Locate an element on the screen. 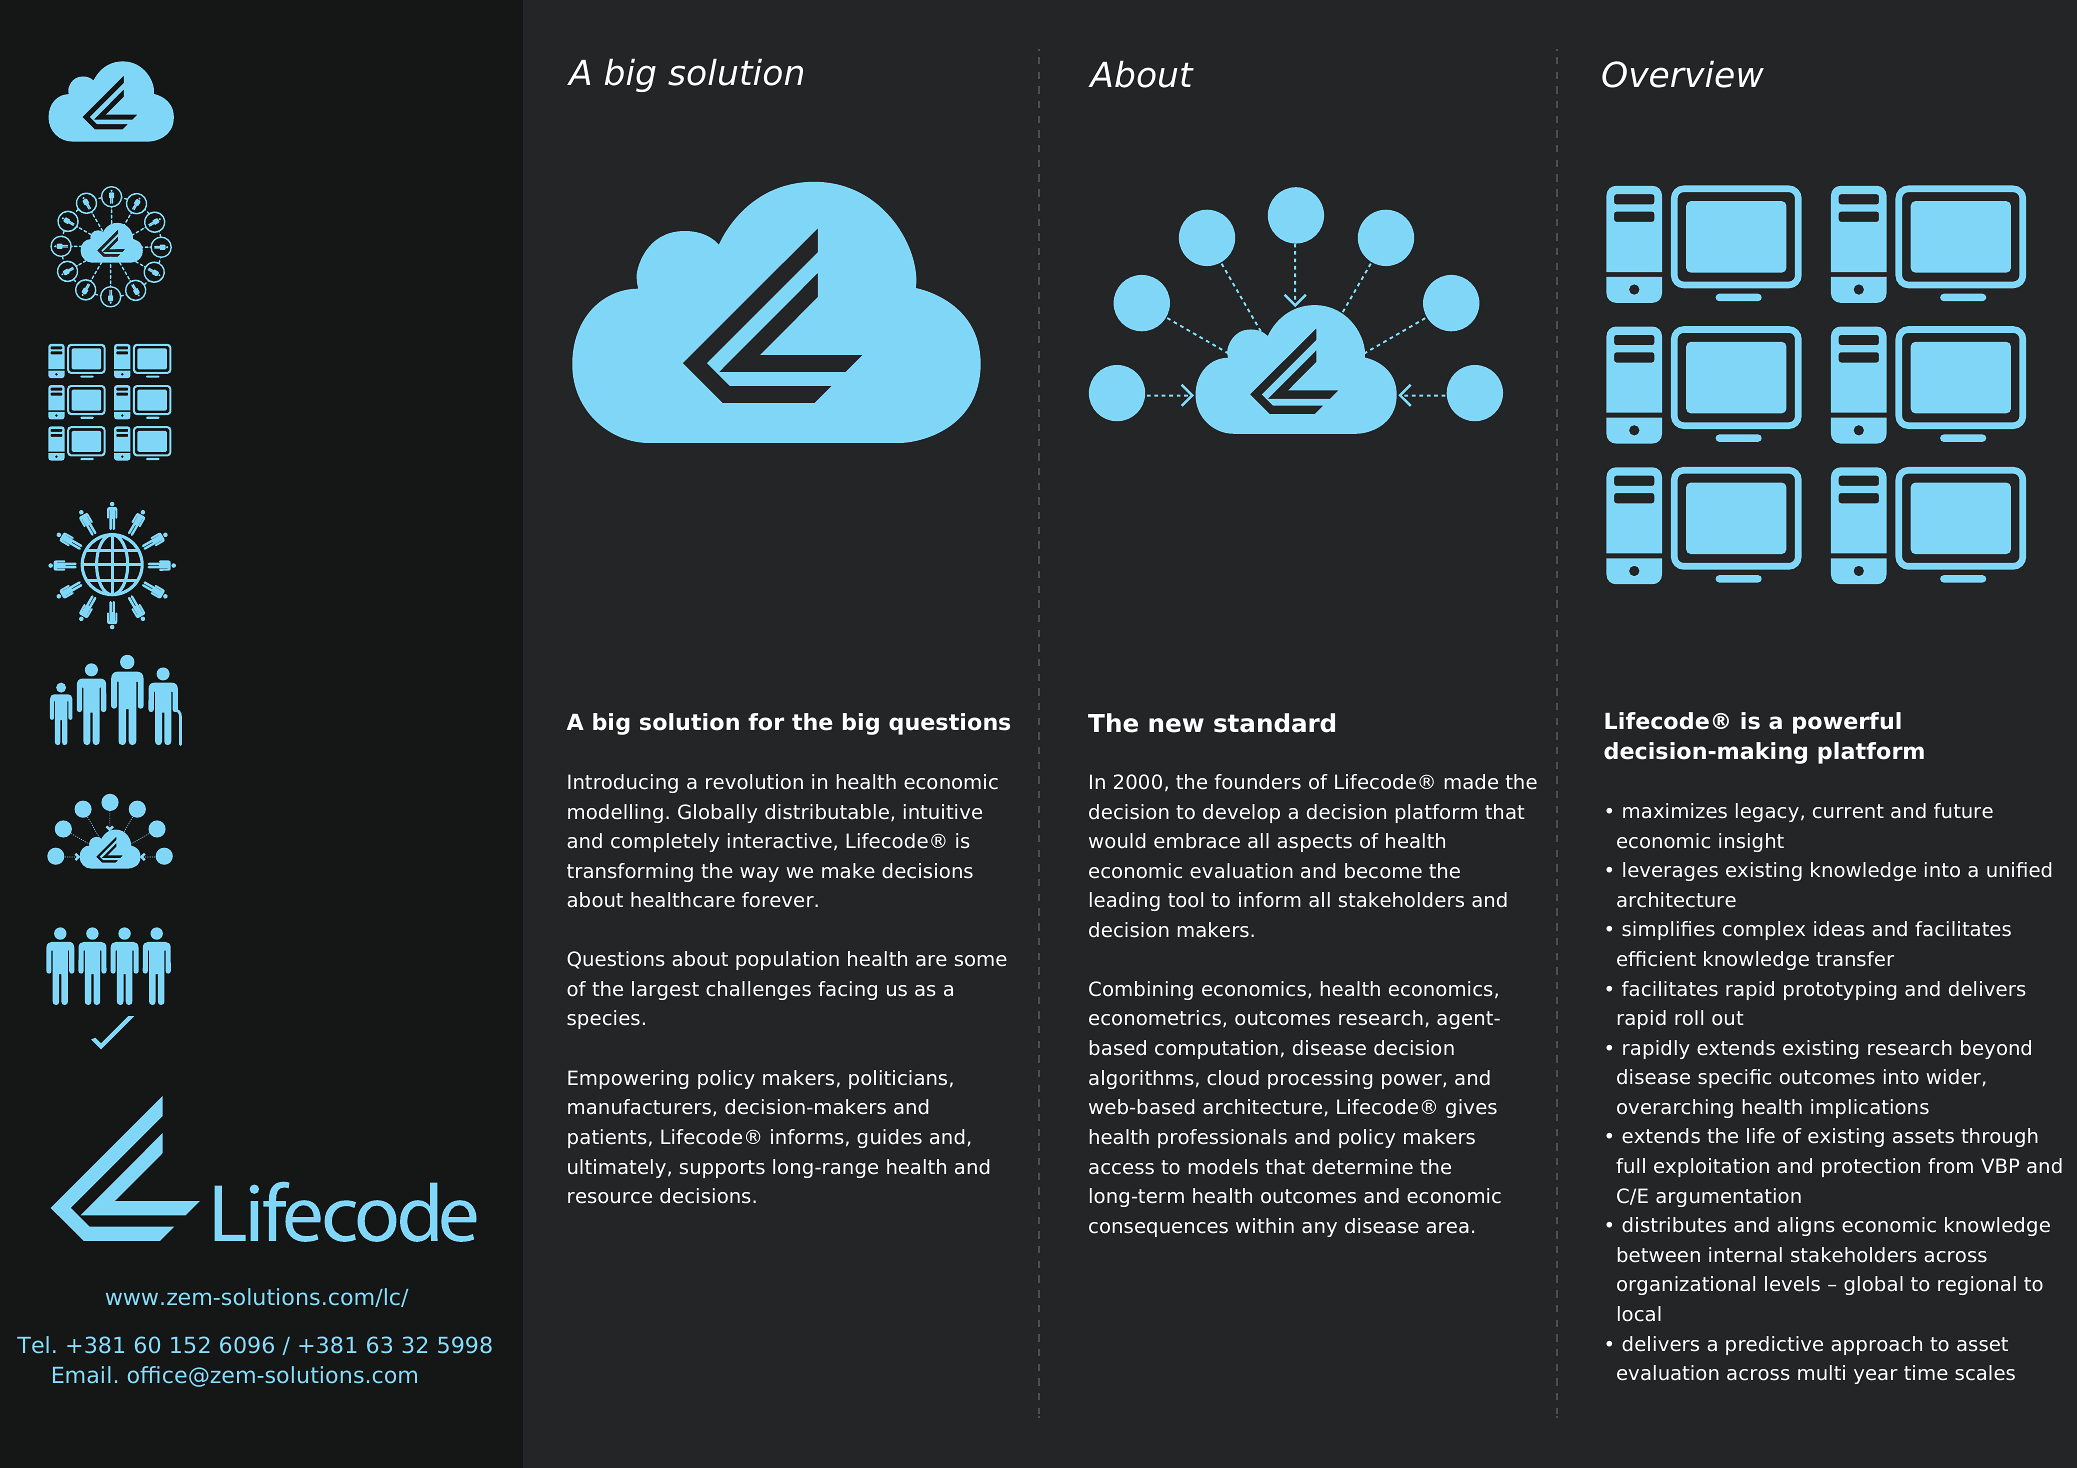 Image resolution: width=2077 pixels, height=1468 pixels. Introducing is located at coordinates (623, 783).
